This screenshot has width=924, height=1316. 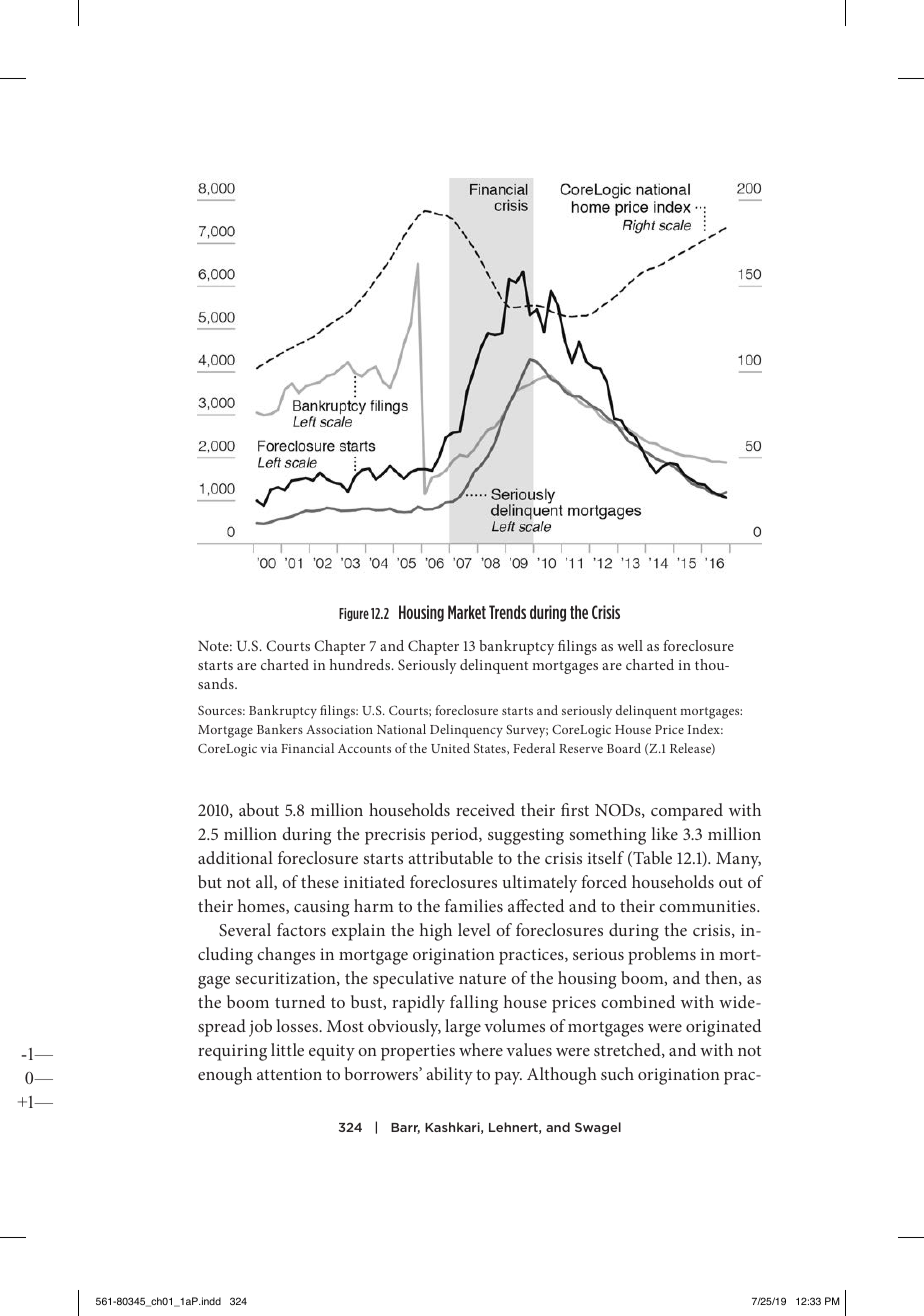 I want to click on Market, so click(x=467, y=612).
